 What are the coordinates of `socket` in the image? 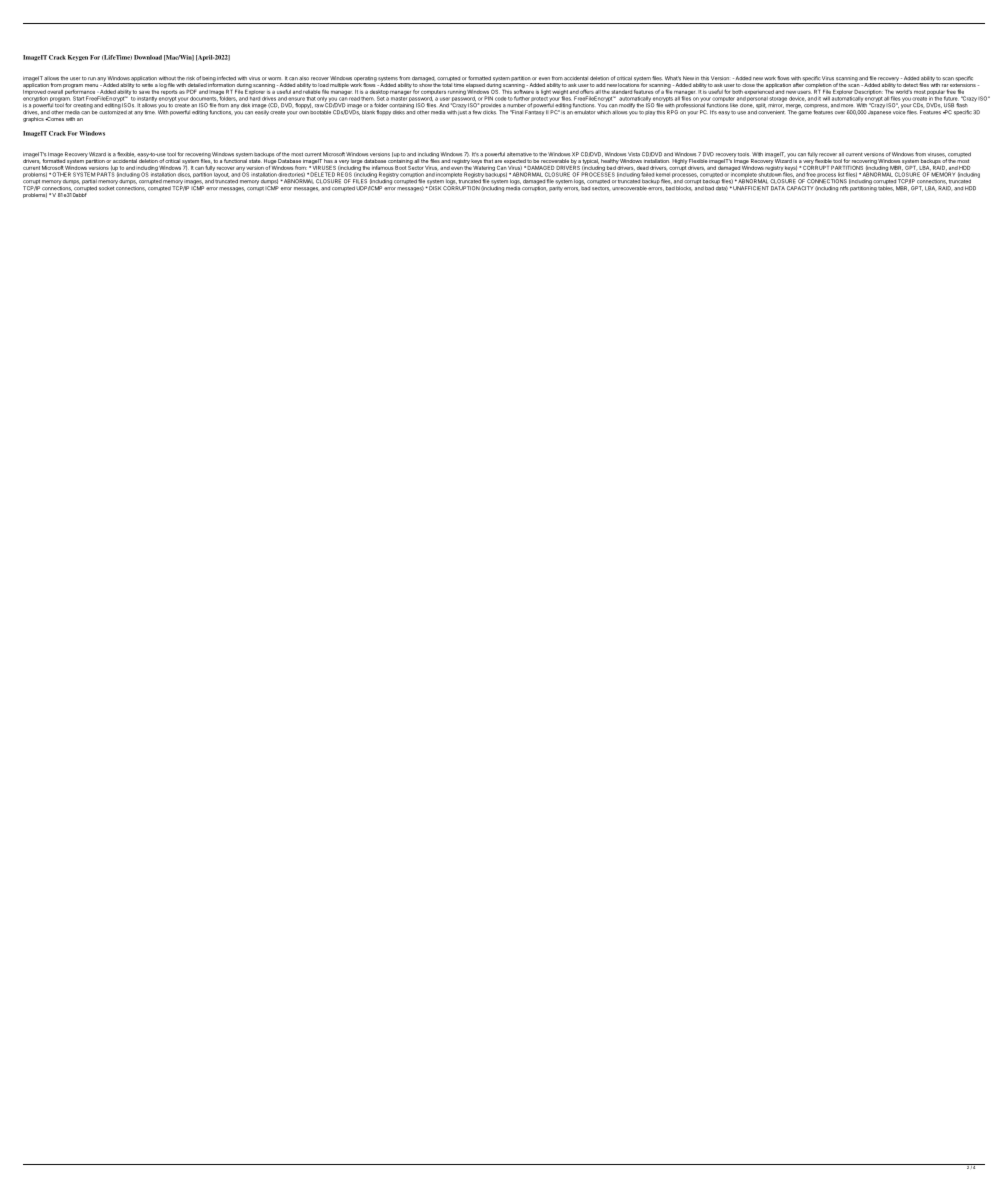 It's located at (107, 187).
